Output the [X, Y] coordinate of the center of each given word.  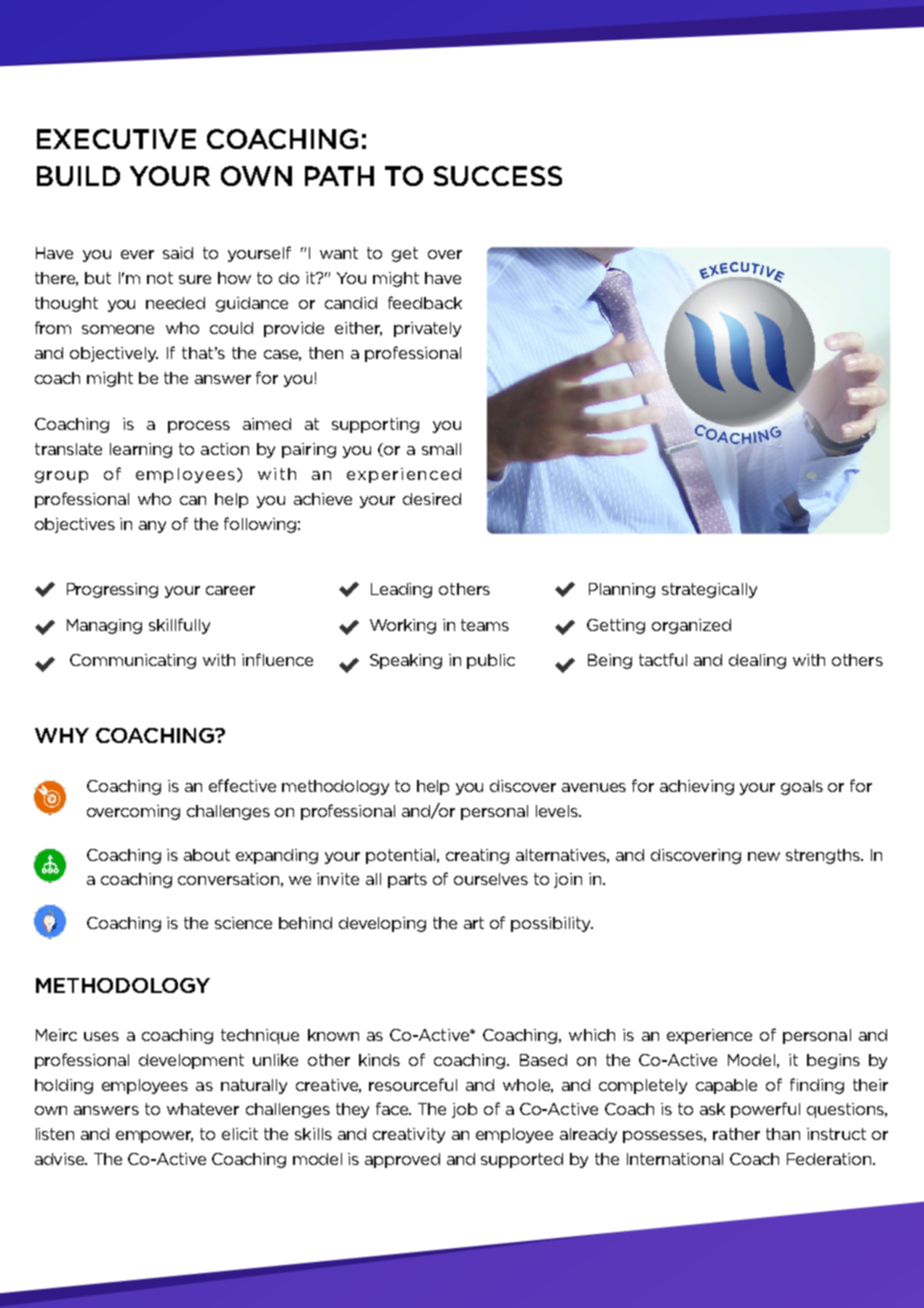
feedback [425, 302]
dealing [757, 661]
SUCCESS [498, 176]
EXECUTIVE [116, 139]
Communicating [133, 661]
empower [154, 1137]
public [491, 661]
